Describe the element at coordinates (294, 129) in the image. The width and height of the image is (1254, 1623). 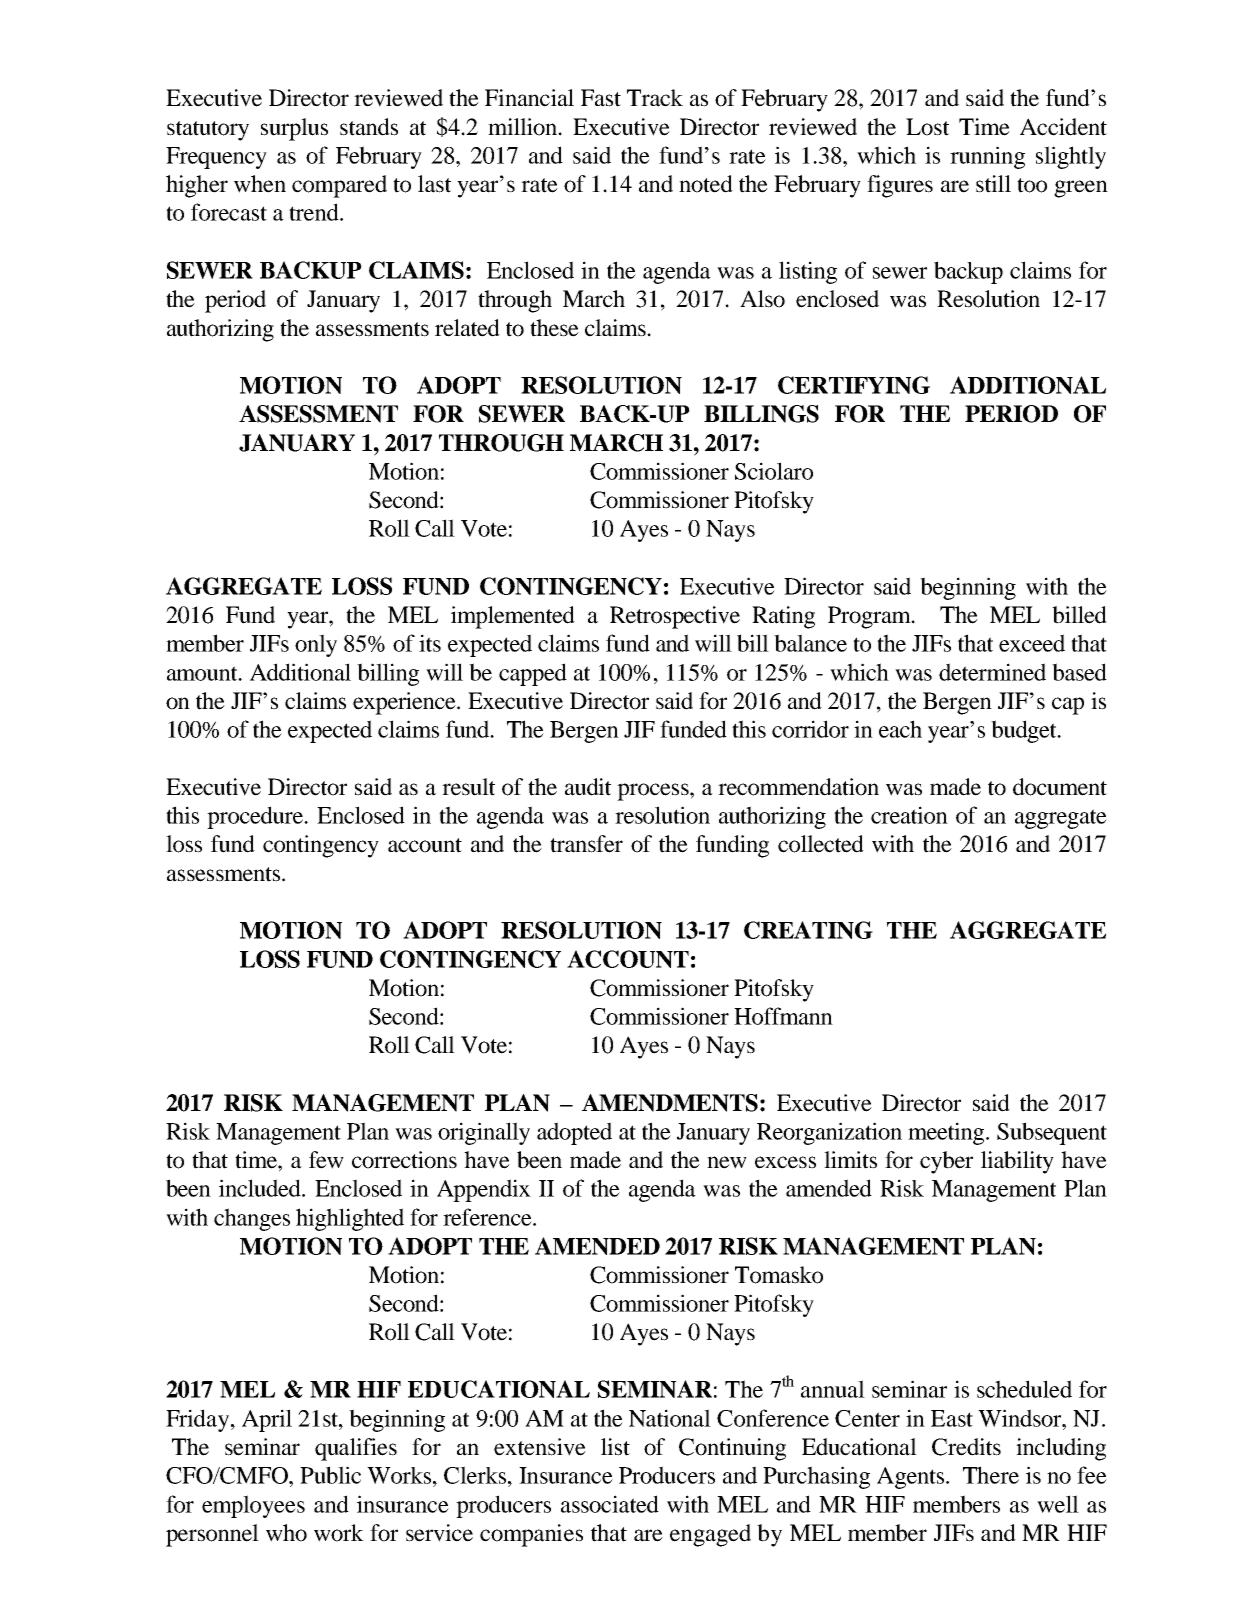
I see `surplus` at that location.
